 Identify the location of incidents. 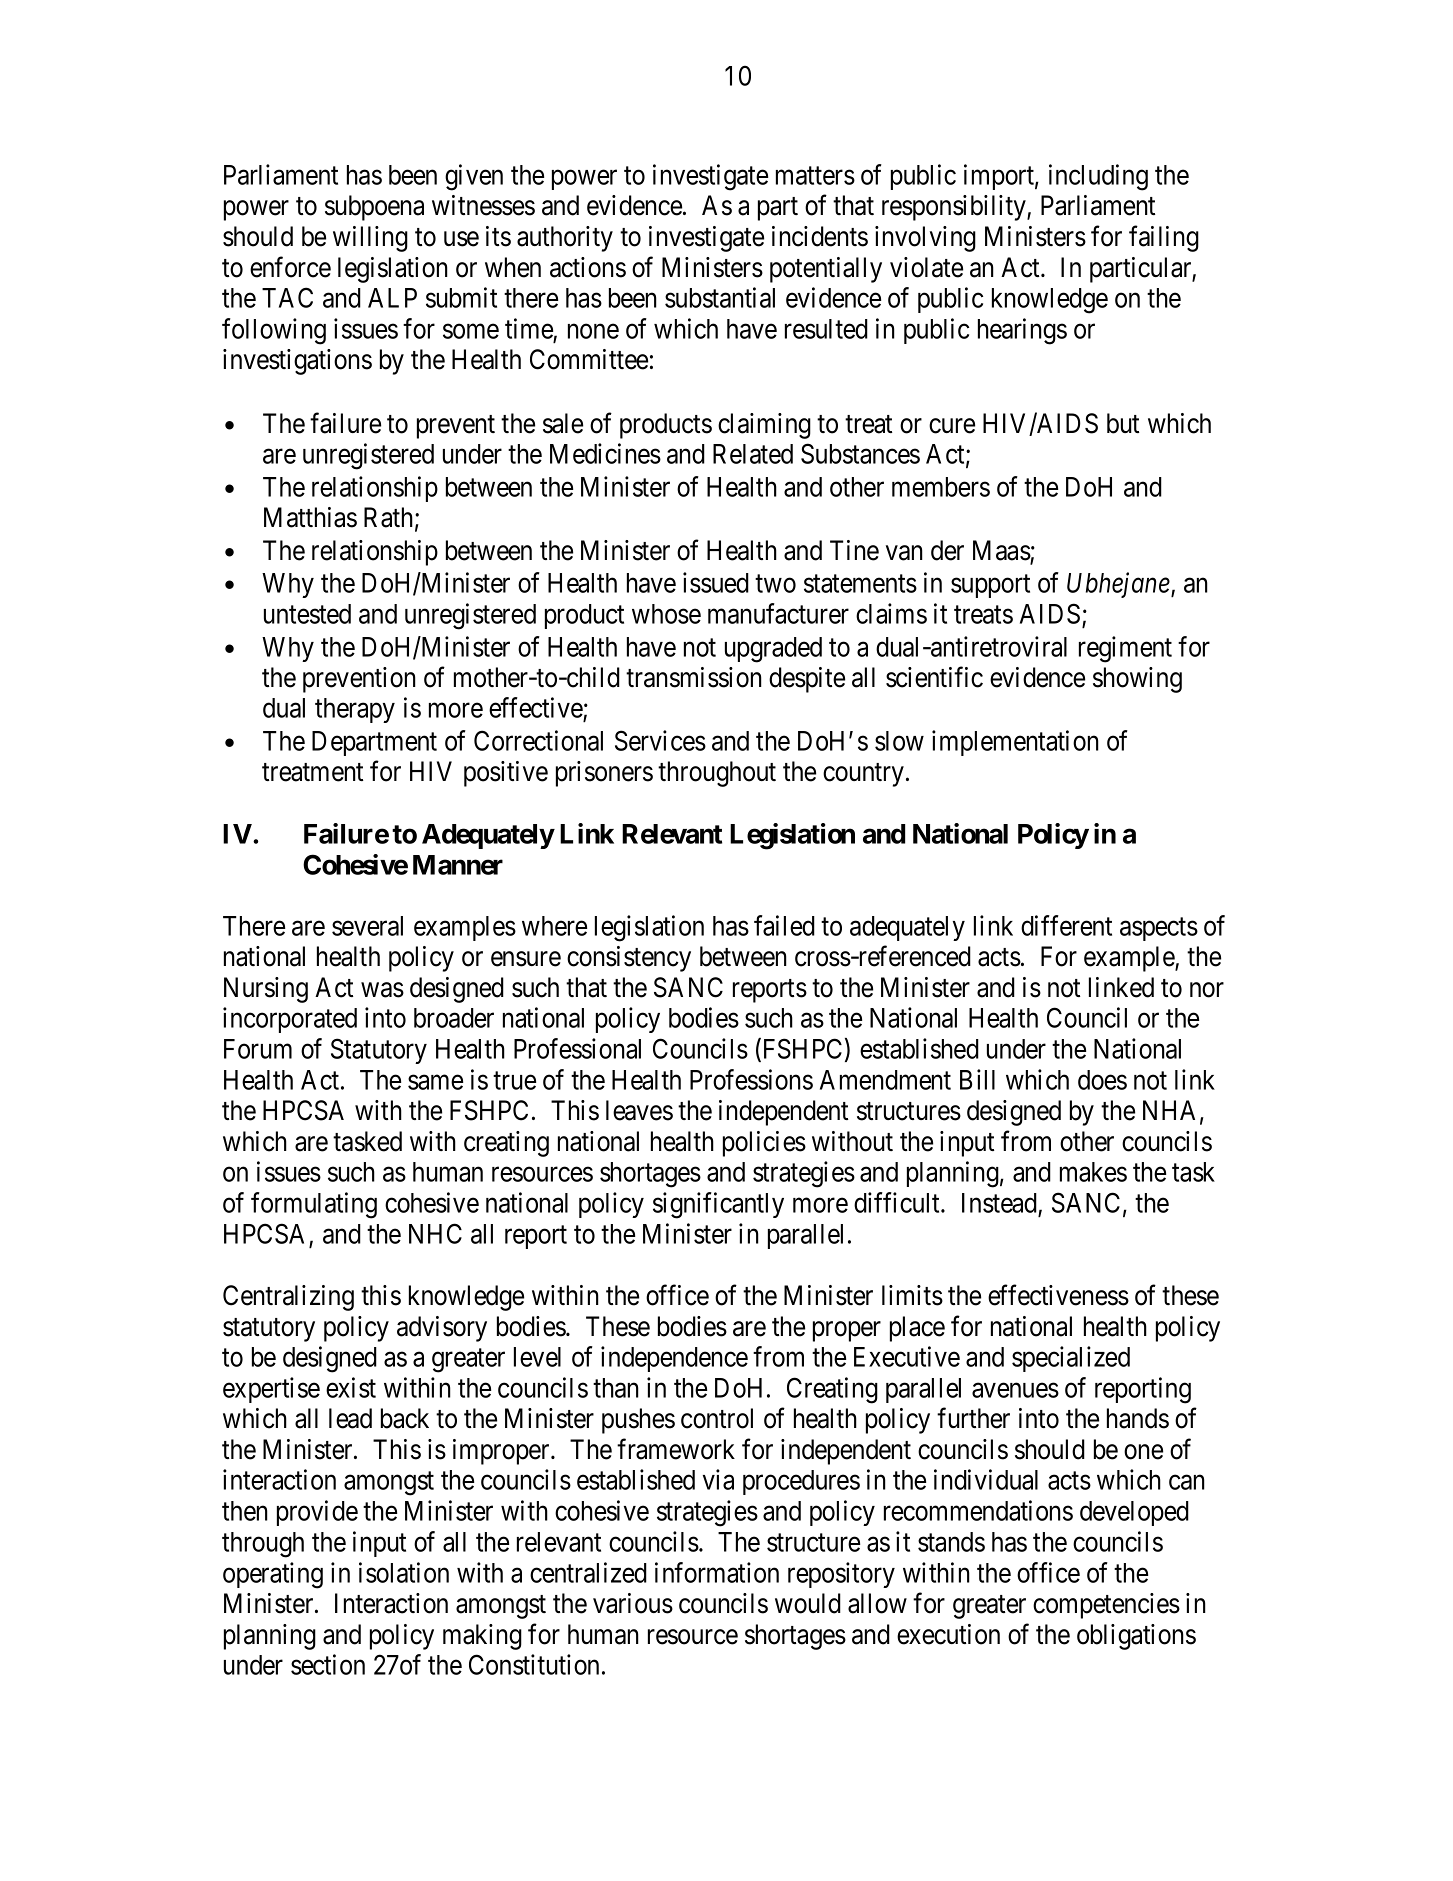
(820, 236).
